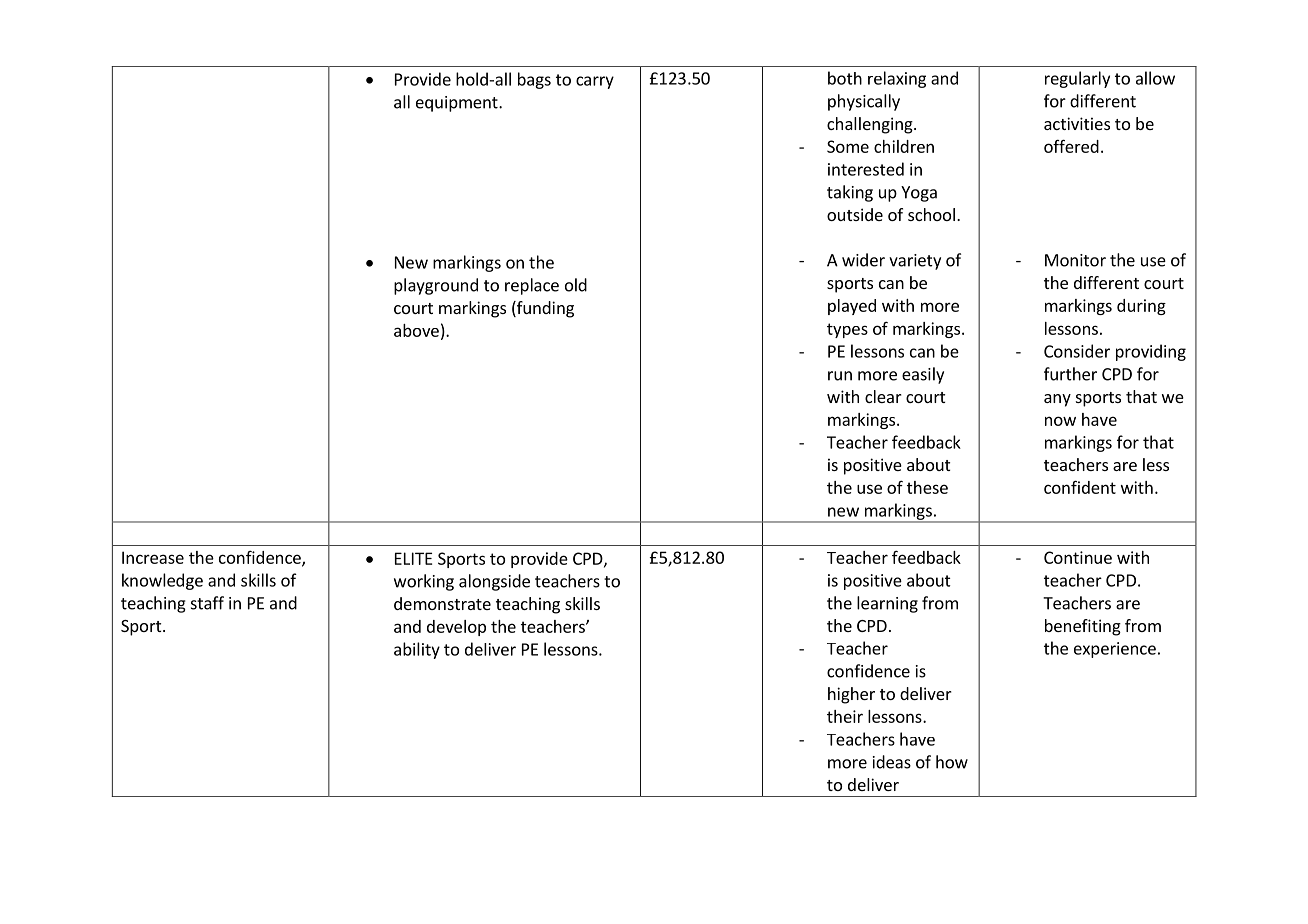 The image size is (1308, 924). What do you see at coordinates (952, 762) in the screenshot?
I see `how` at bounding box center [952, 762].
